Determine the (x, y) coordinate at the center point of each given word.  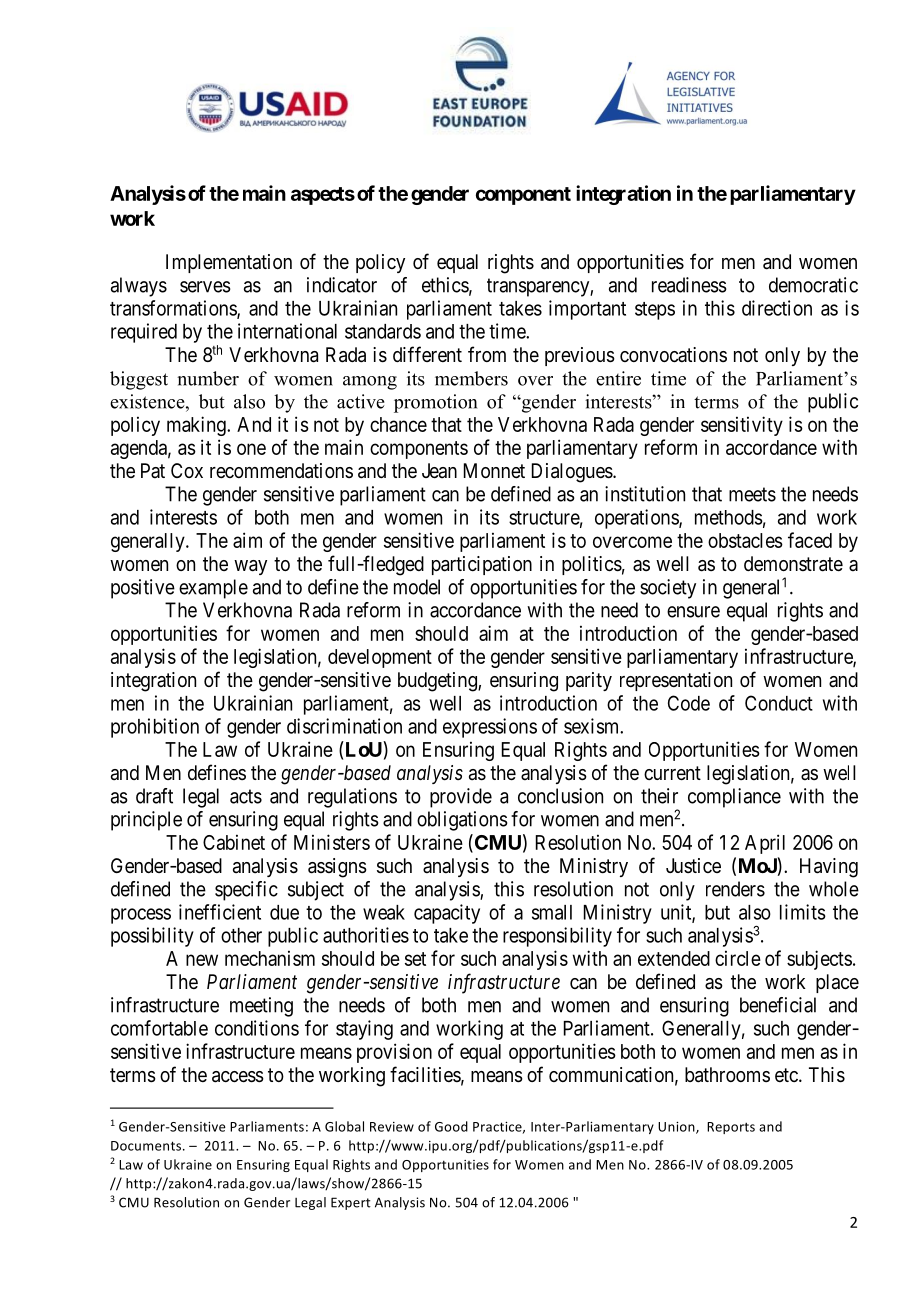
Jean (439, 471)
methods (729, 517)
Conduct (779, 703)
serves (205, 287)
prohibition (155, 728)
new (202, 960)
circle (738, 958)
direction (777, 308)
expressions (490, 728)
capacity (447, 914)
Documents (147, 1146)
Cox (187, 470)
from (487, 354)
